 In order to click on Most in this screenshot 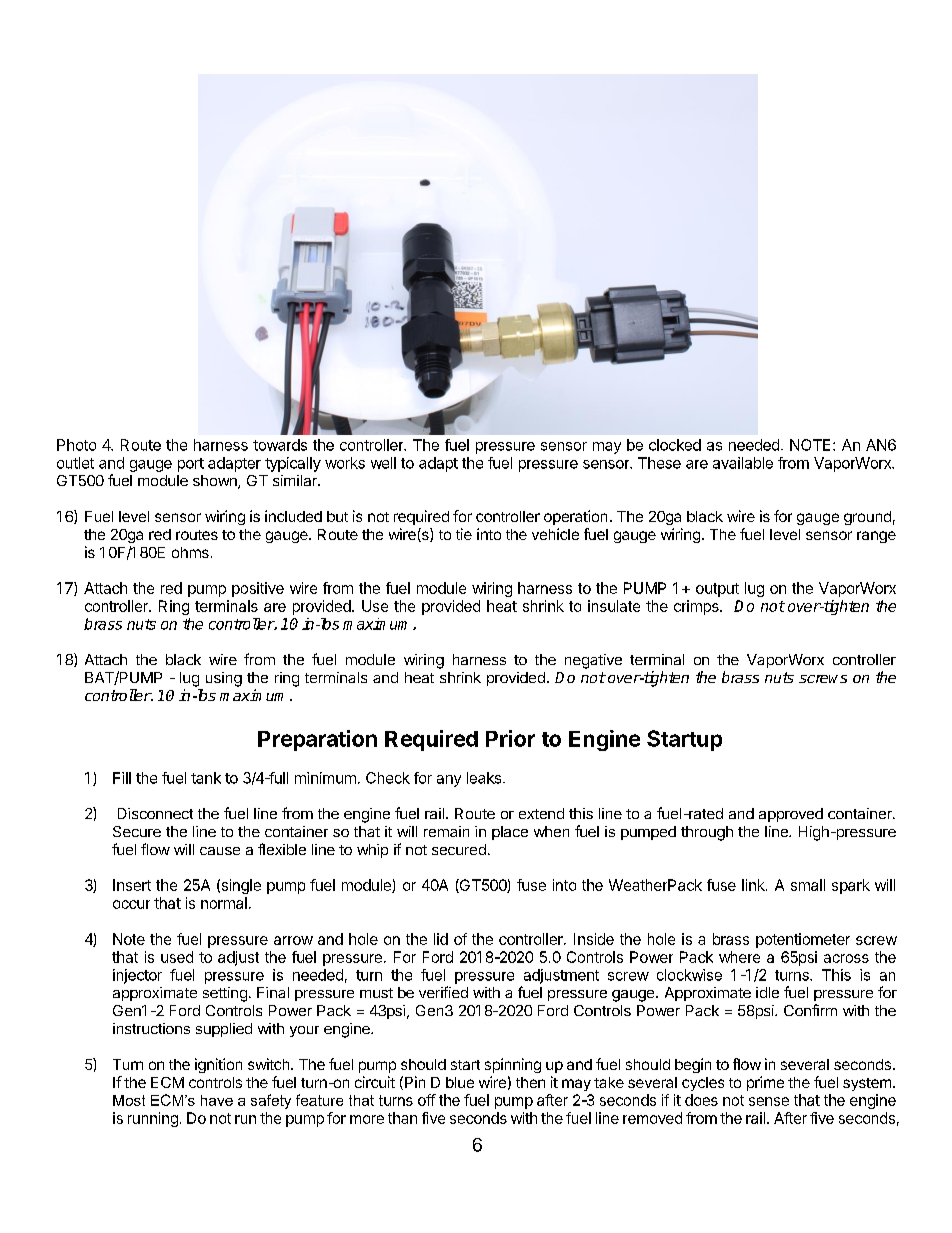, I will do `click(129, 1100)`.
